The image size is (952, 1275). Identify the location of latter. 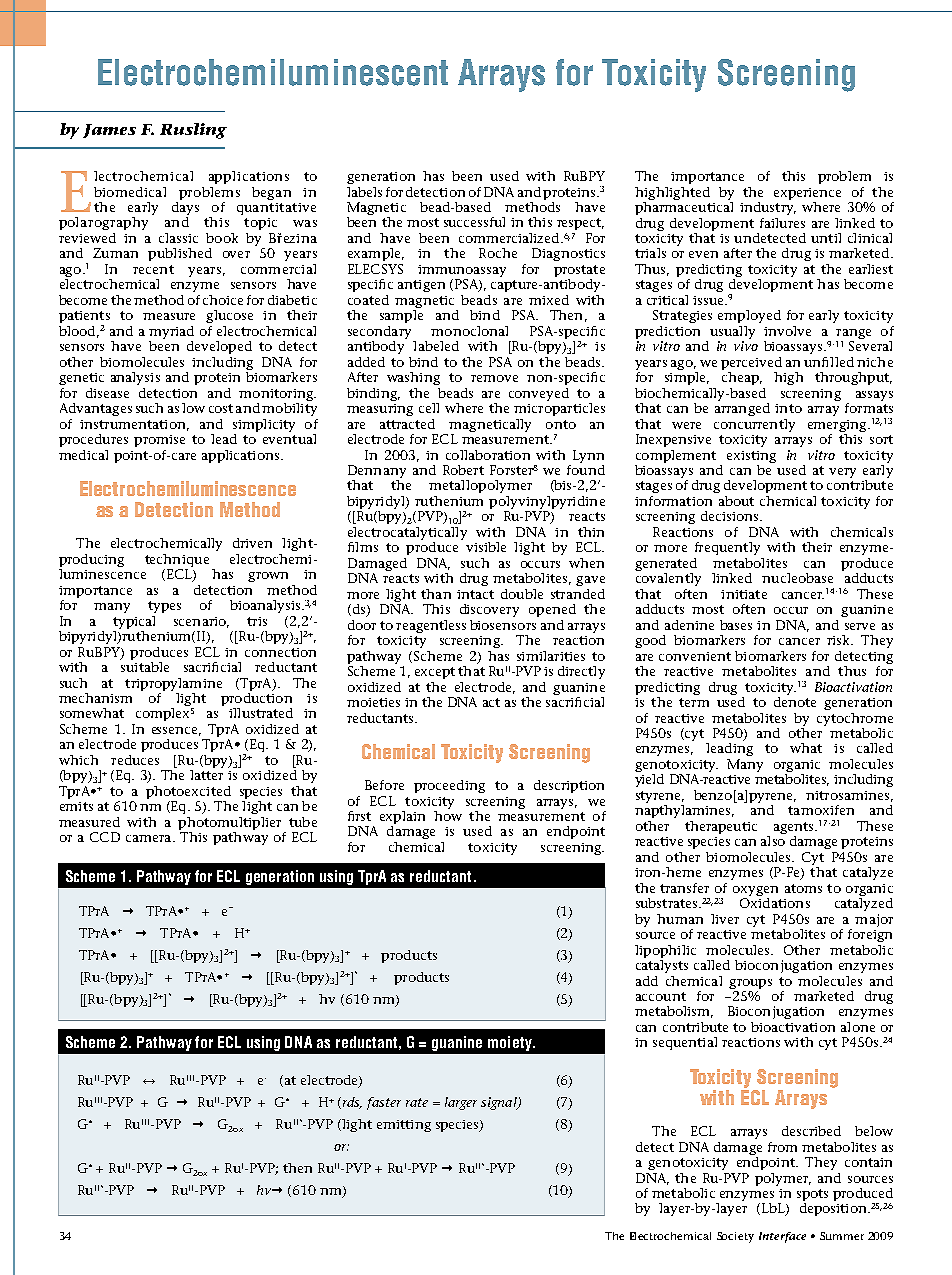
(206, 775).
